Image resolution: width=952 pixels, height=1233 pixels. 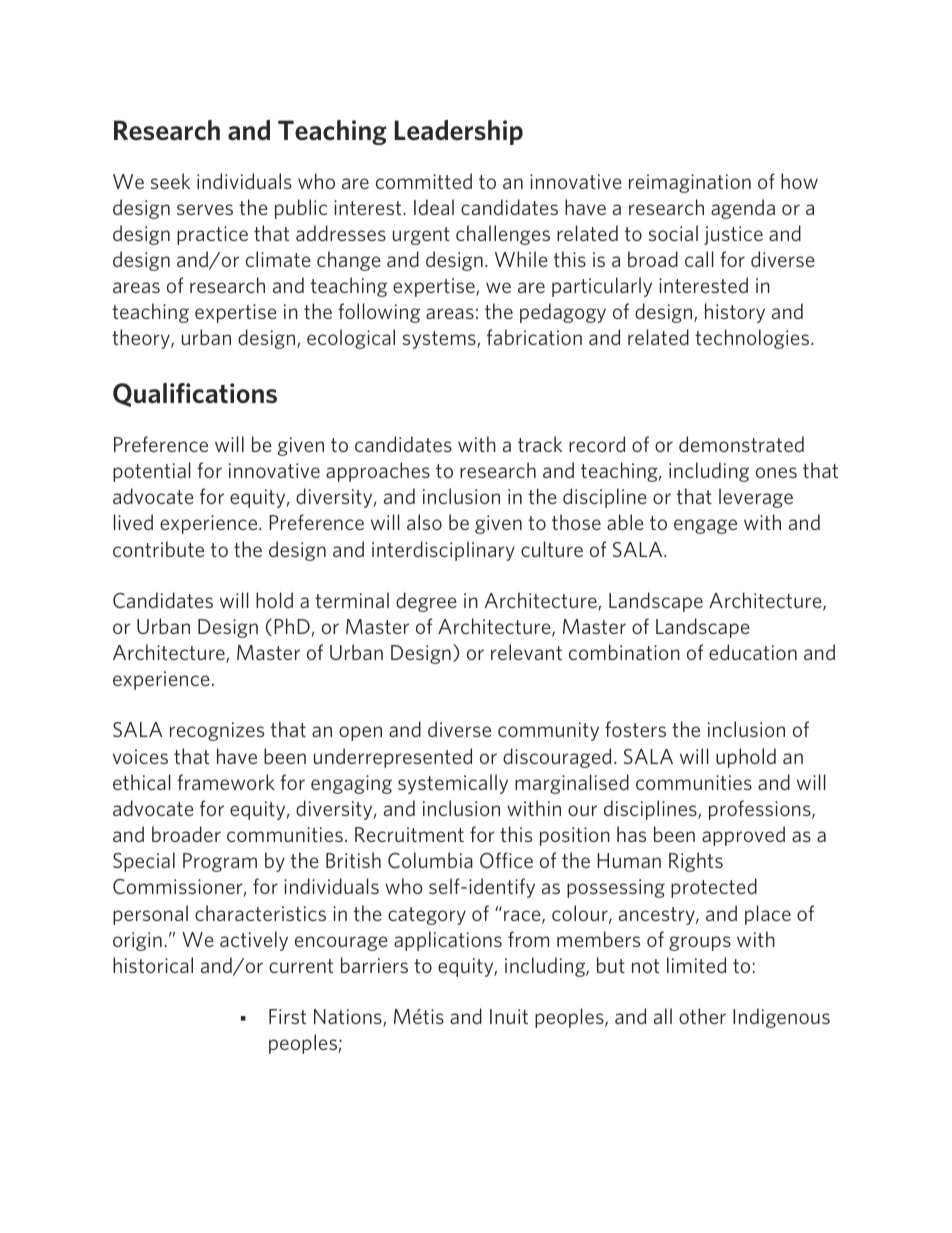 I want to click on engage, so click(x=705, y=526).
